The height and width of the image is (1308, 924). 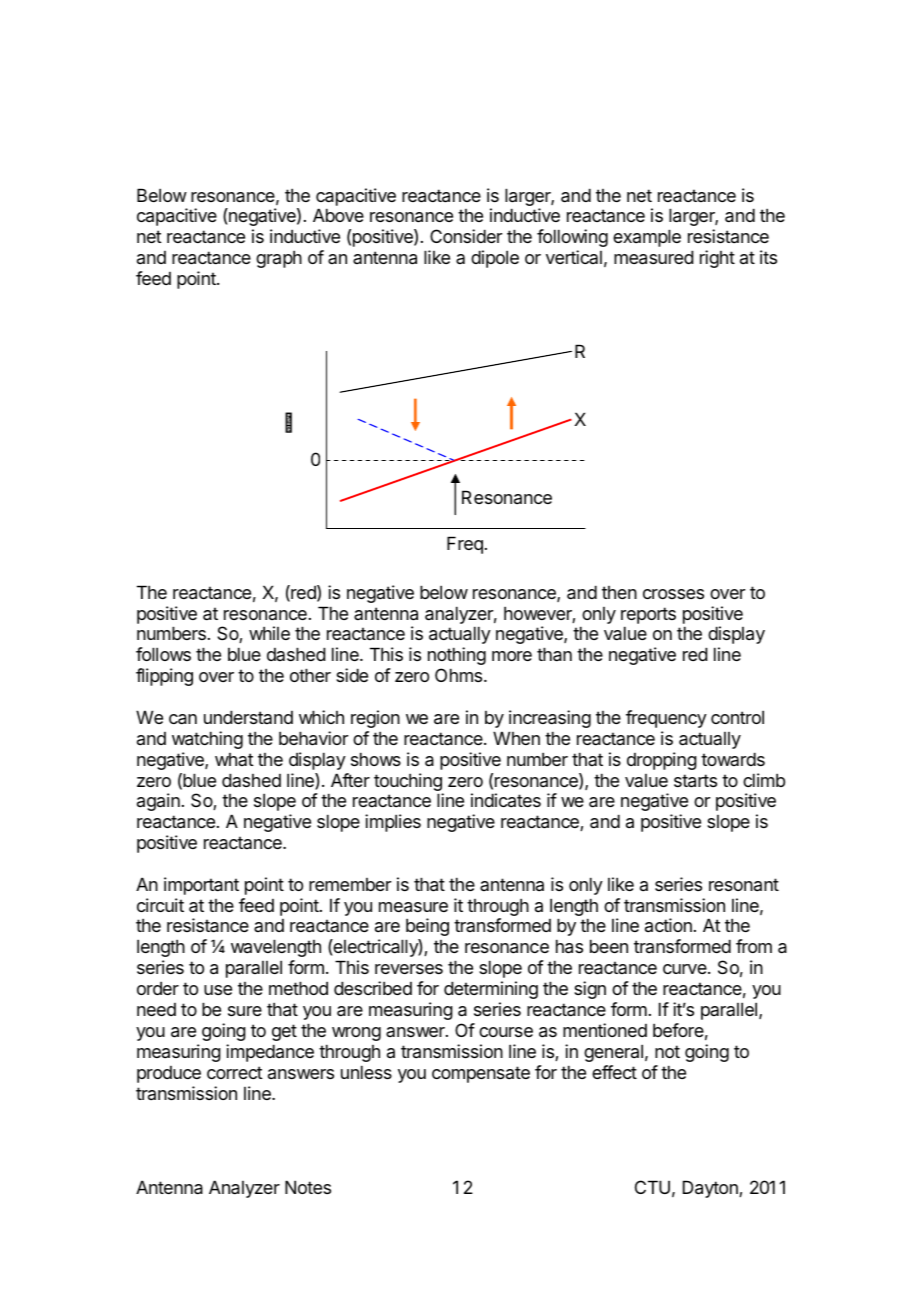 What do you see at coordinates (481, 1074) in the image?
I see `compensate` at bounding box center [481, 1074].
